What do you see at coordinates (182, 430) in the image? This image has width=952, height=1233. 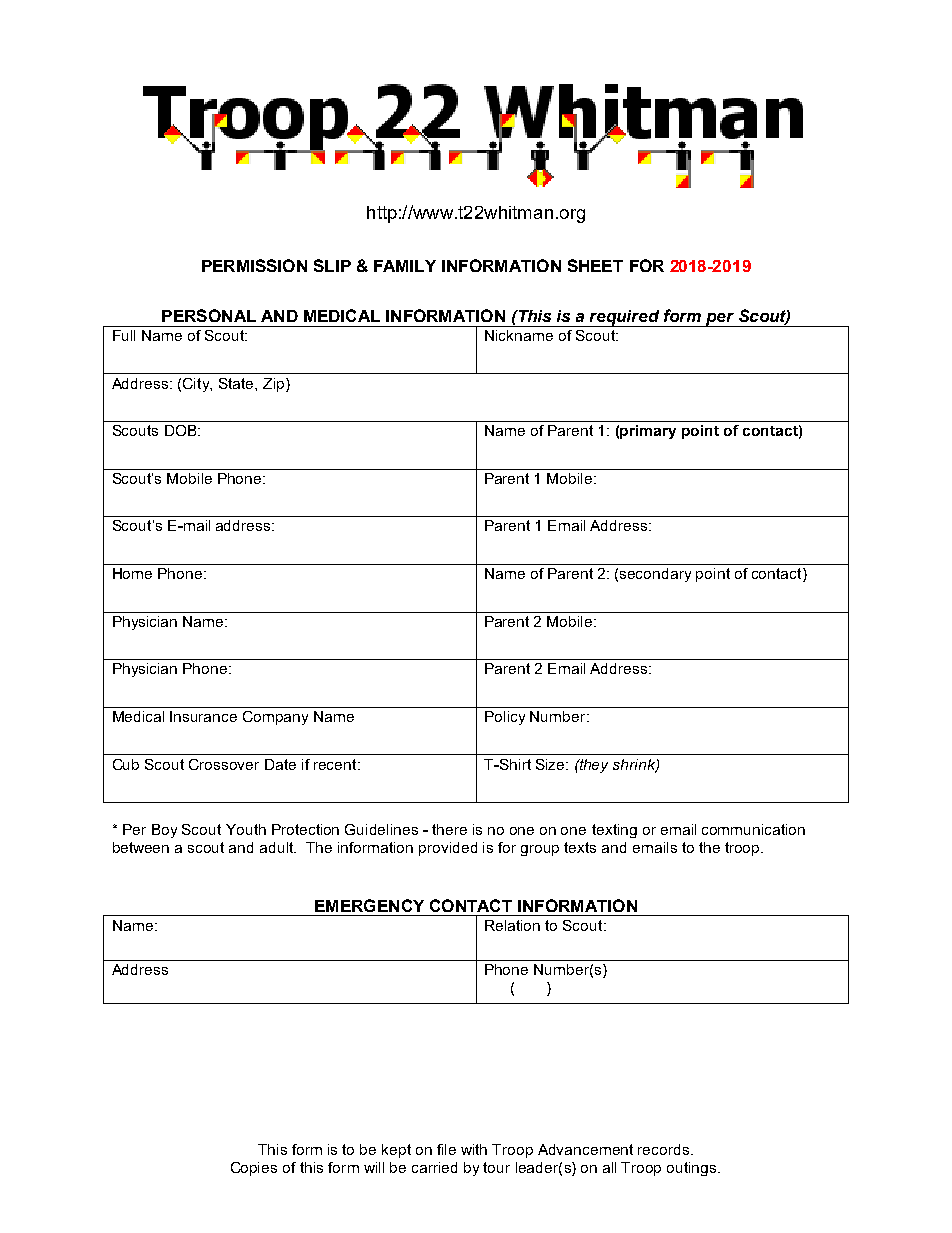 I see `DOB` at bounding box center [182, 430].
